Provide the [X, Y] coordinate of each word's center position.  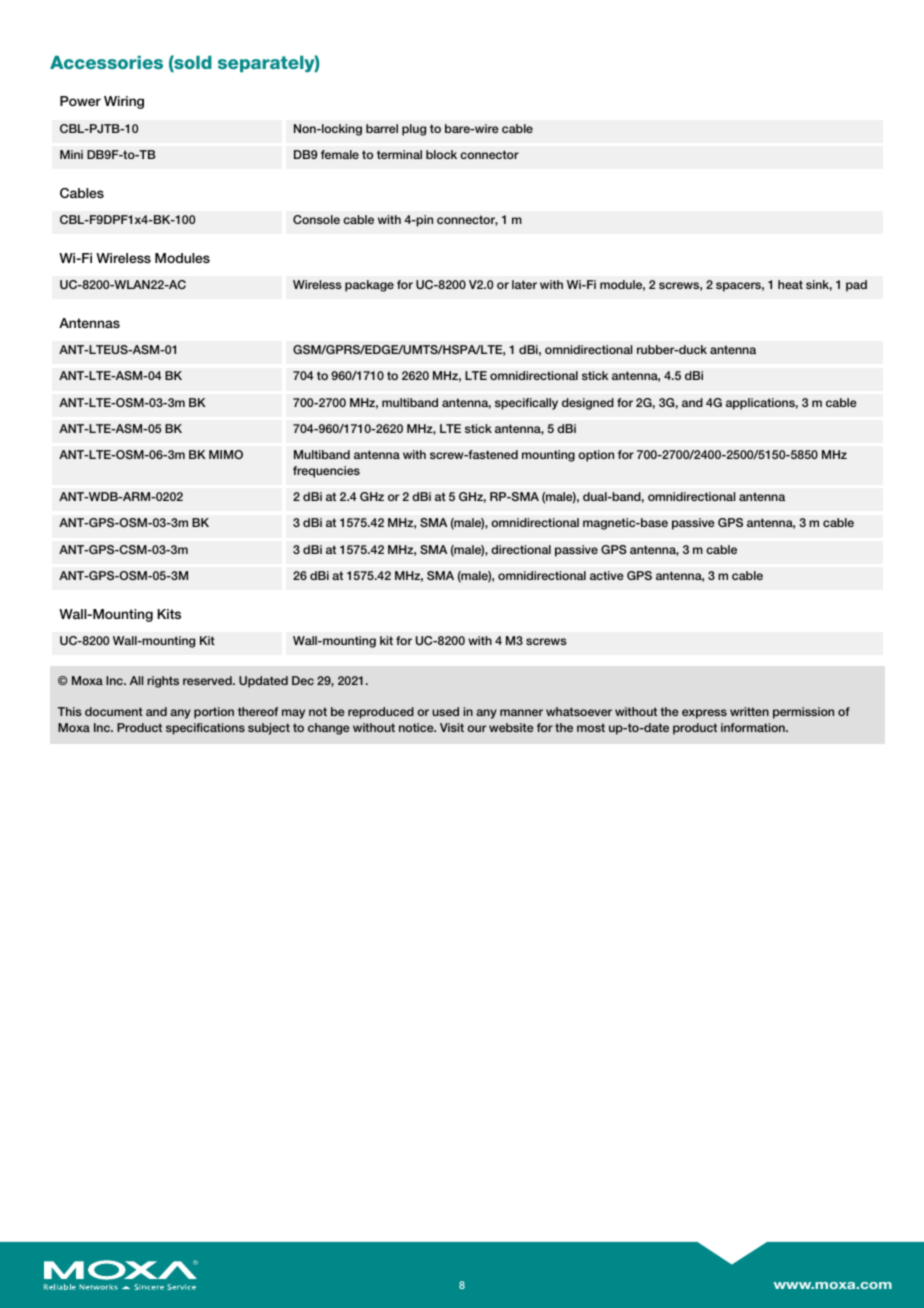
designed [588, 404]
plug [414, 130]
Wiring [124, 102]
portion [214, 713]
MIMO [226, 454]
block [441, 154]
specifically [526, 404]
